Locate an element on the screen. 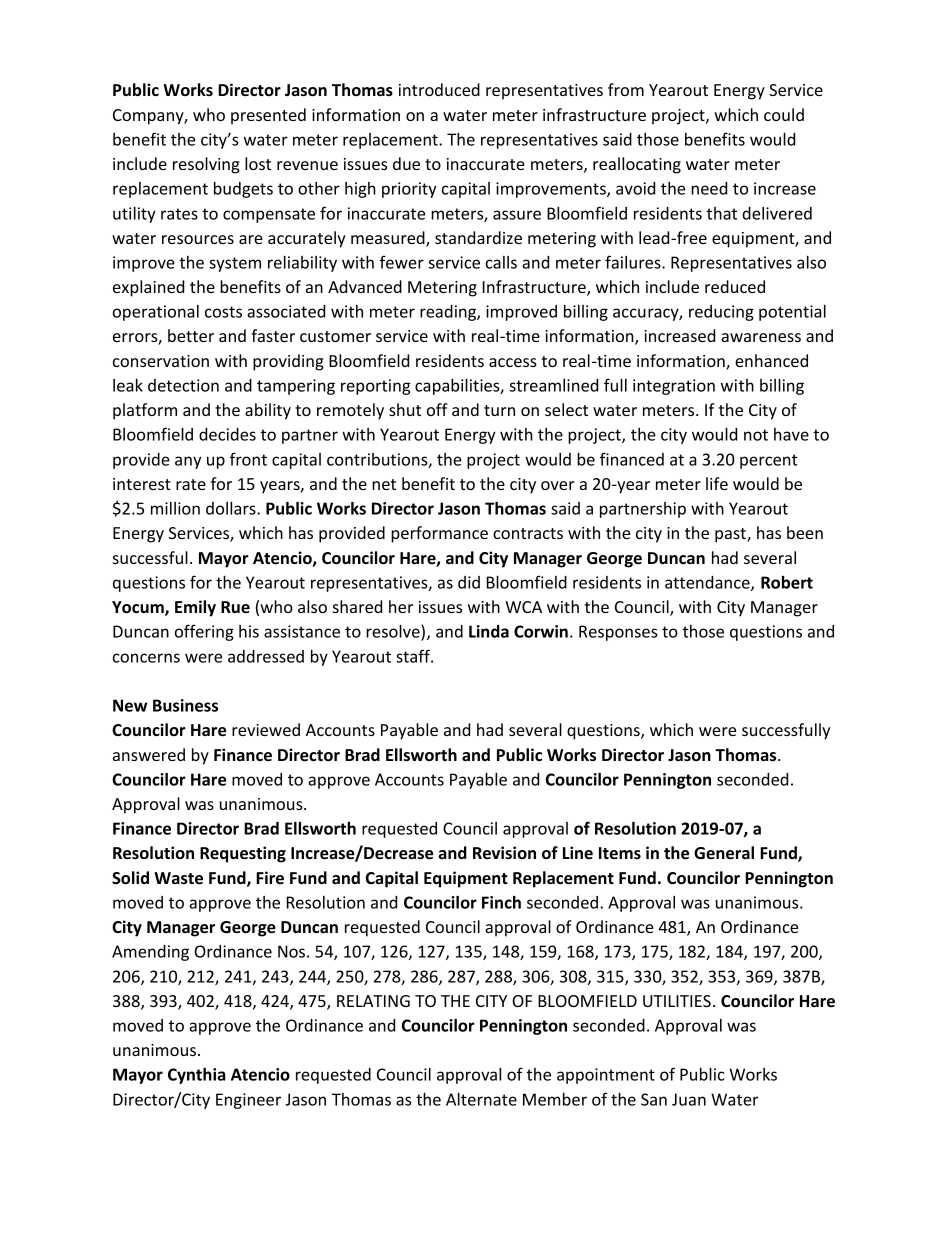  General is located at coordinates (724, 853).
